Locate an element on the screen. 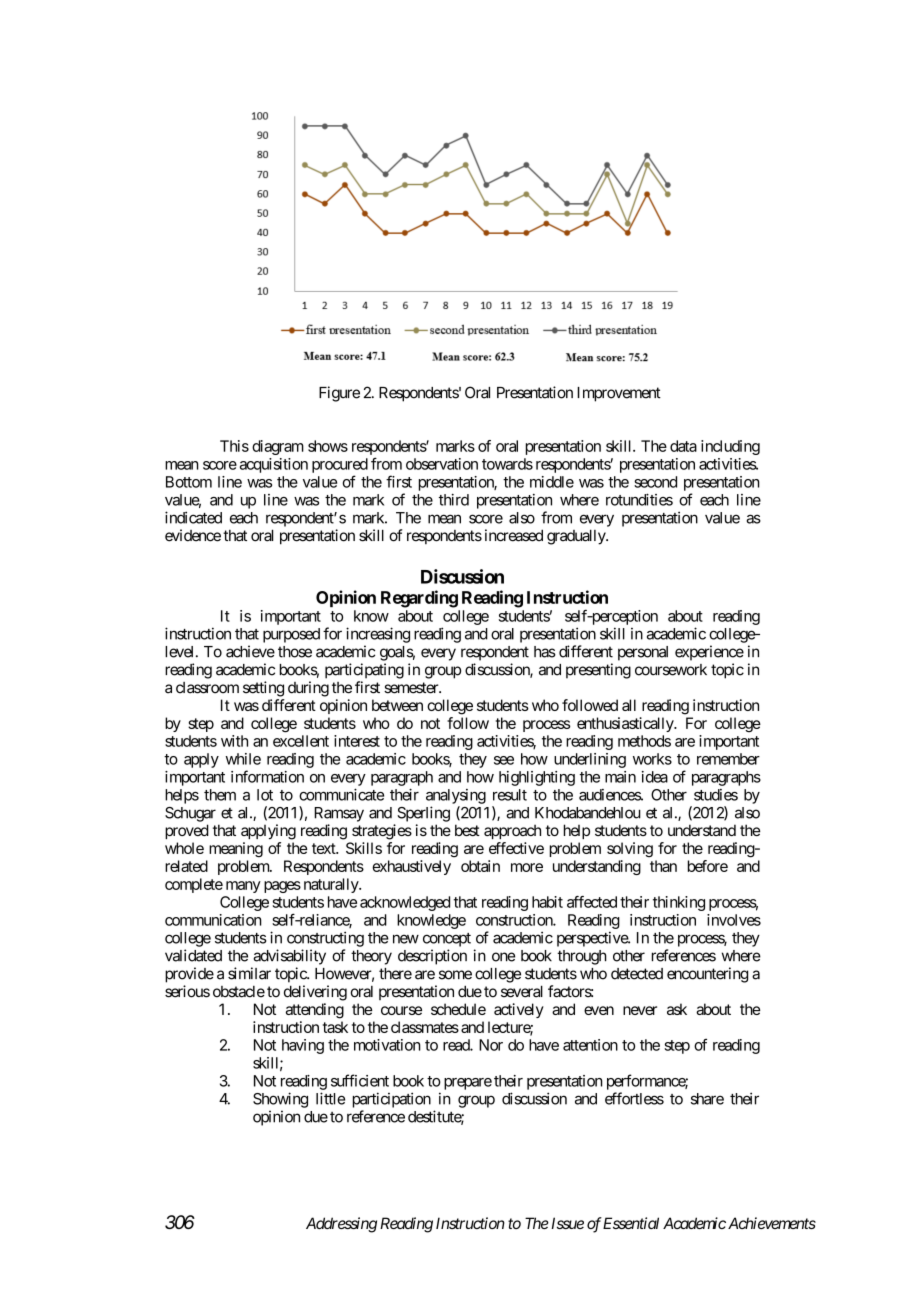 This screenshot has width=924, height=1309. never is located at coordinates (640, 1010).
